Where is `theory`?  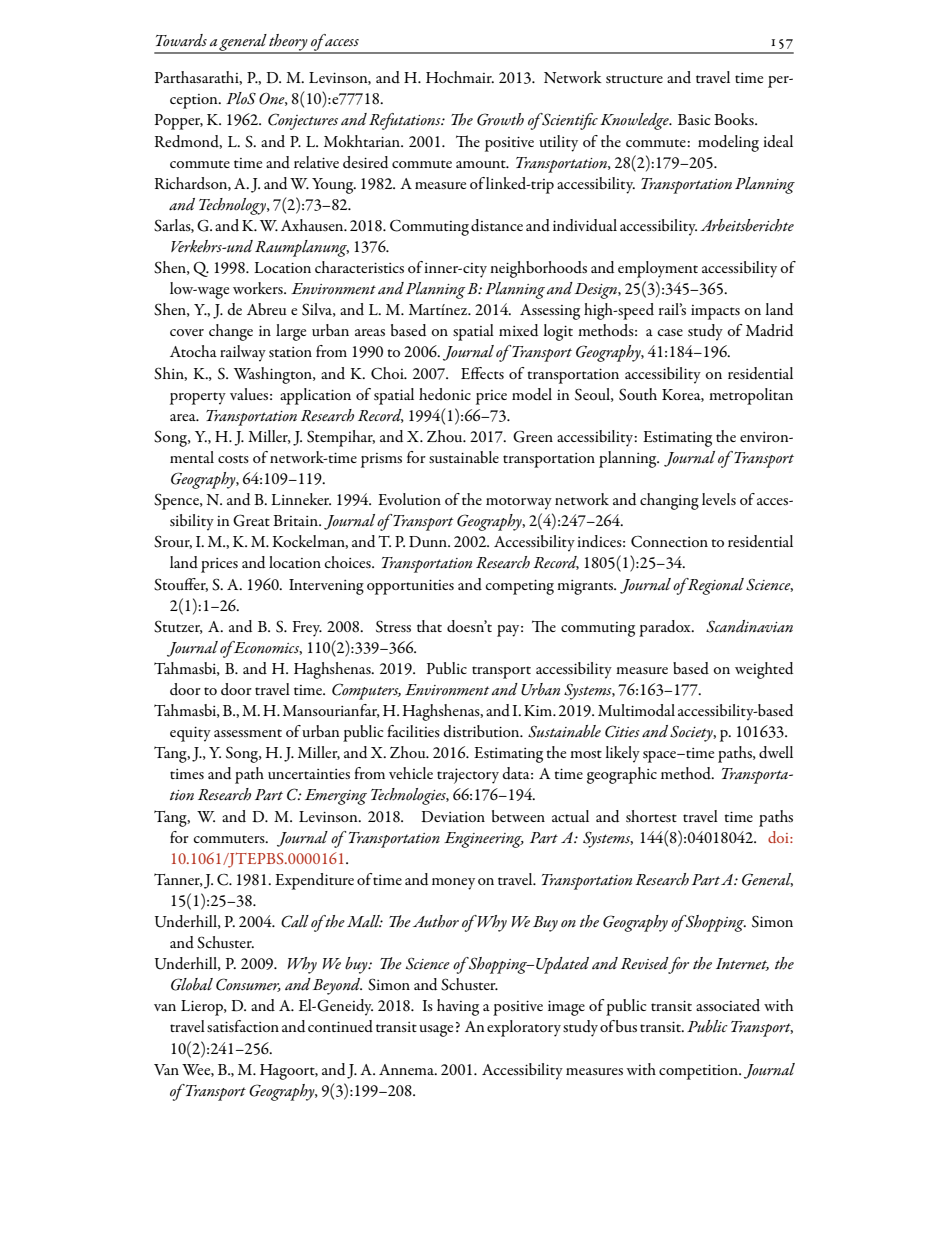
theory is located at coordinates (289, 43).
